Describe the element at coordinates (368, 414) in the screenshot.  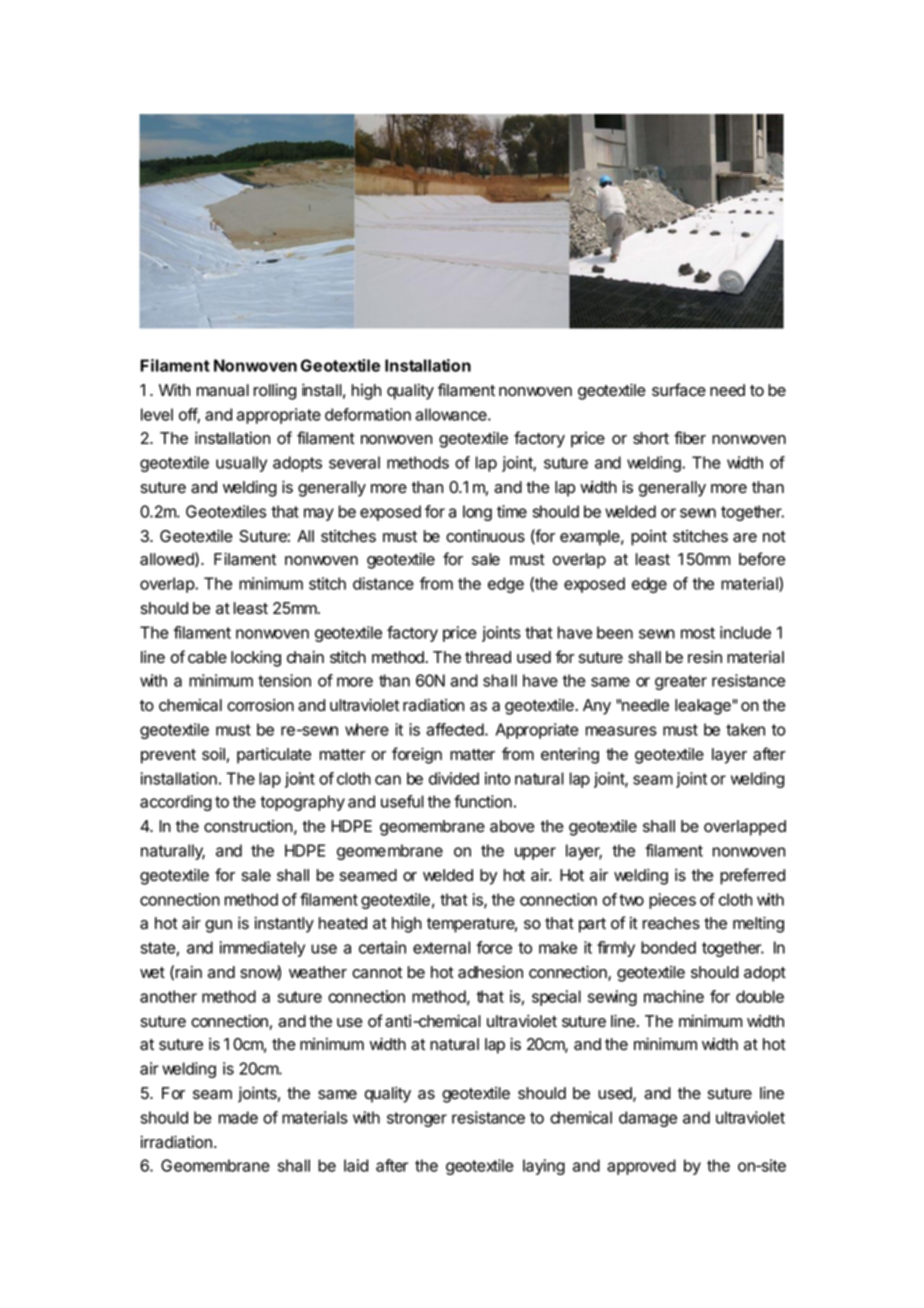
I see `deformation` at that location.
